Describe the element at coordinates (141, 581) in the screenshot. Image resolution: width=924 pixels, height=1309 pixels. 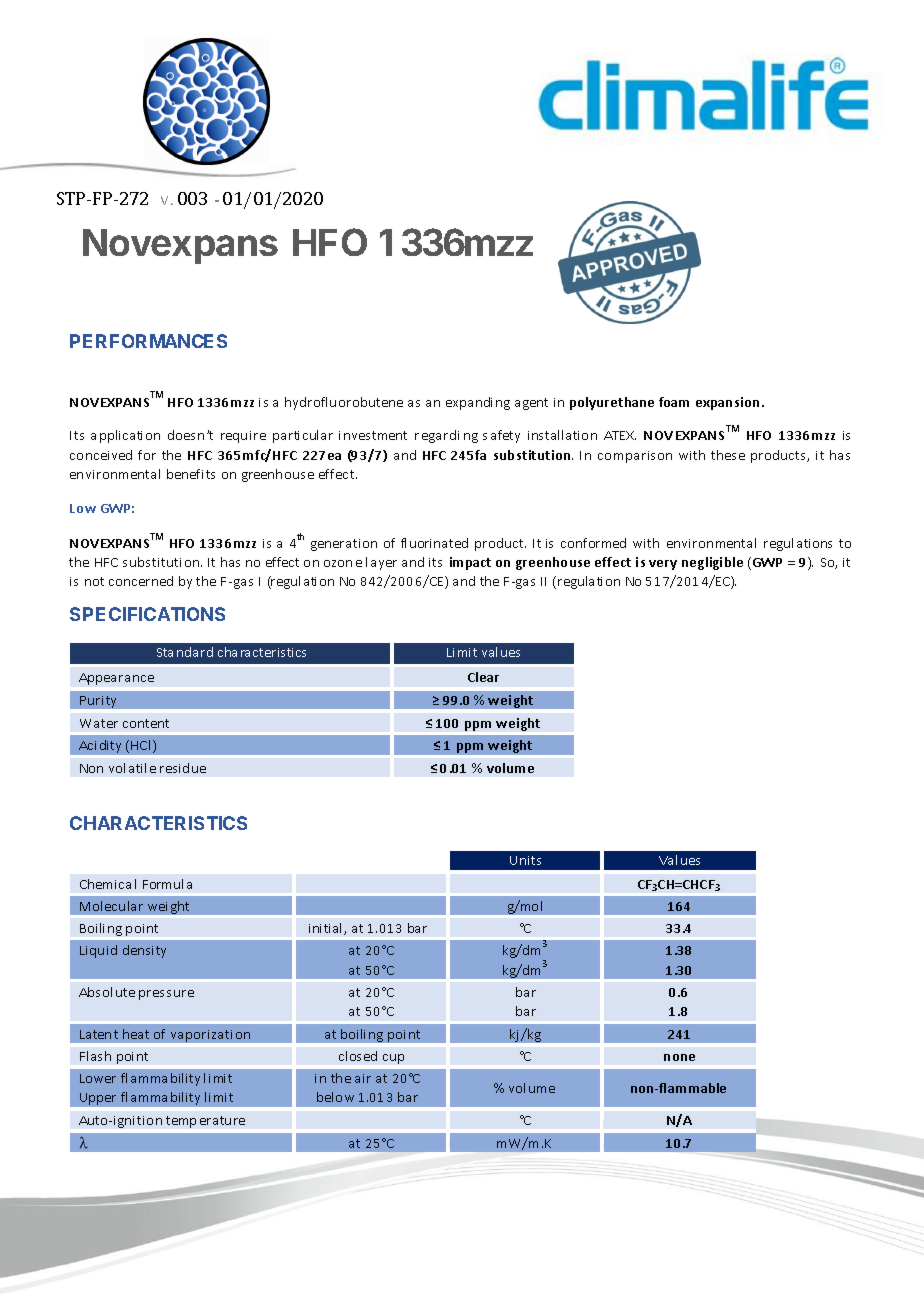
I see `concerned` at that location.
